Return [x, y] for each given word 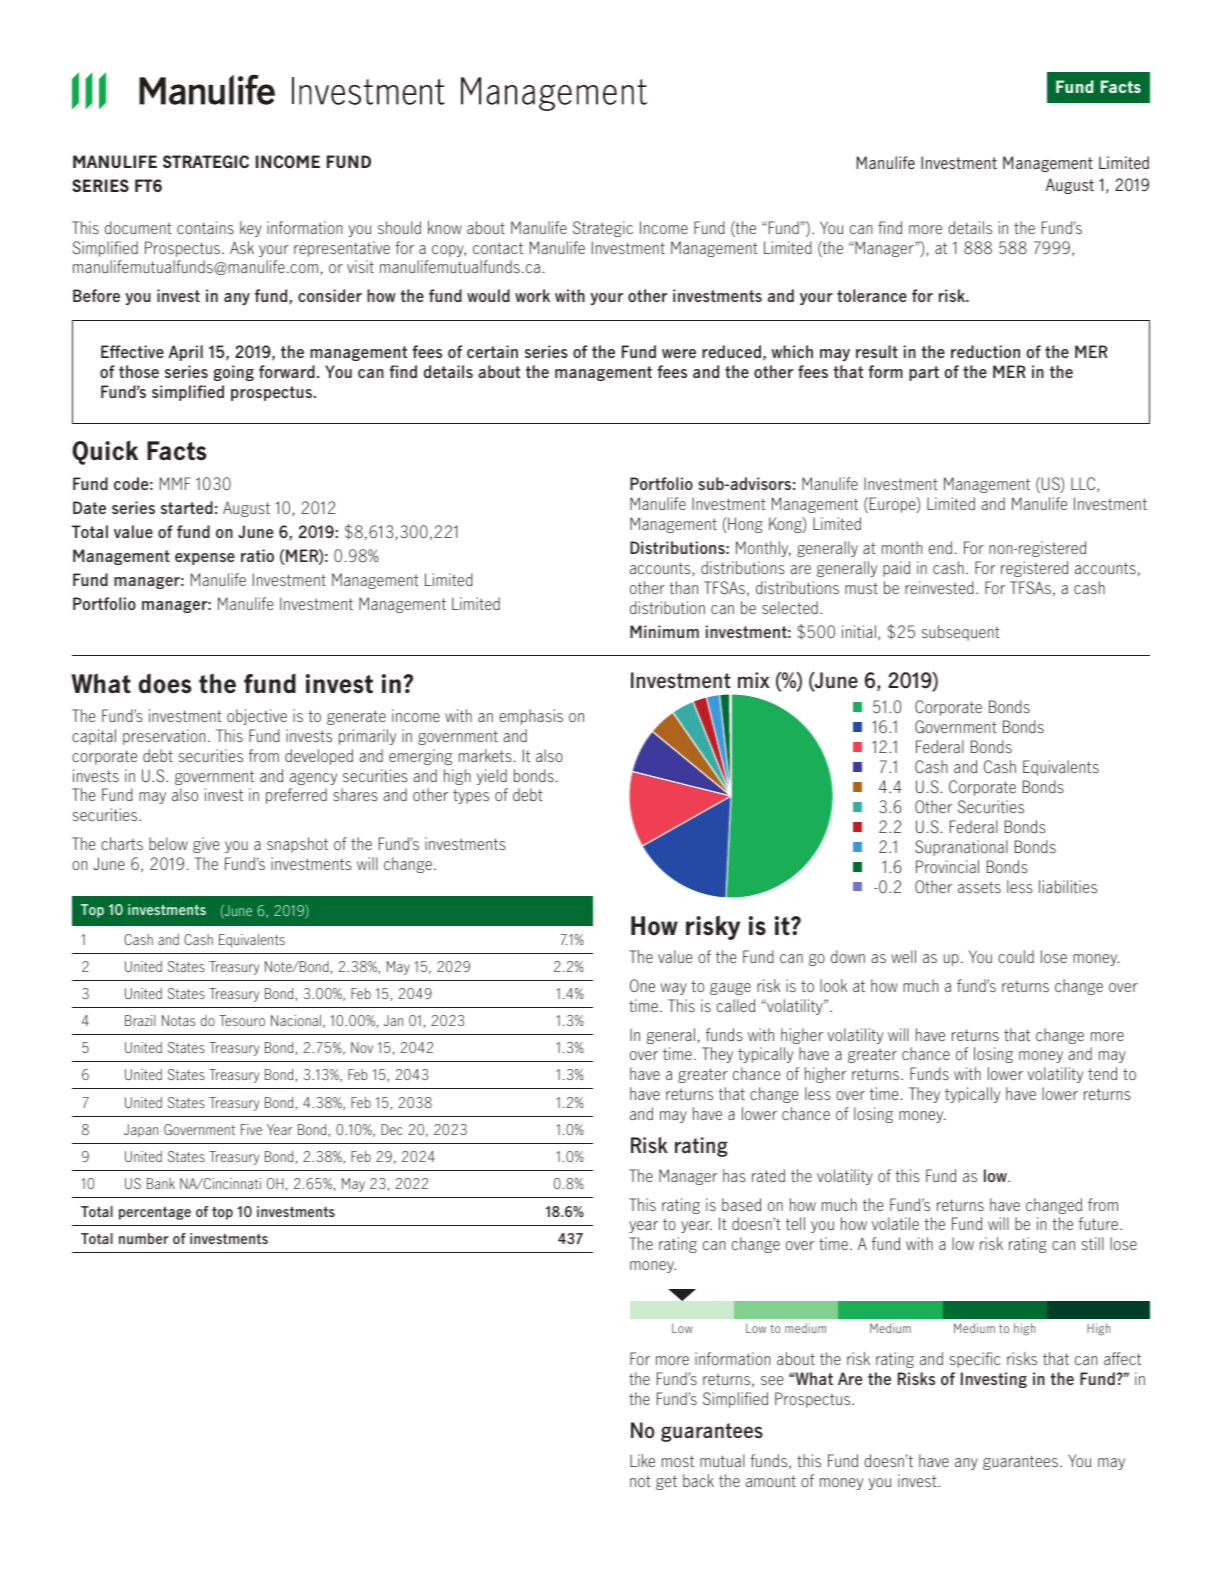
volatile [895, 1223]
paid [896, 569]
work [532, 295]
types [471, 796]
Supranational [961, 848]
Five [251, 1129]
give [206, 845]
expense [205, 559]
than [683, 587]
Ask [242, 247]
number [144, 1238]
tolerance [872, 295]
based [741, 1204]
